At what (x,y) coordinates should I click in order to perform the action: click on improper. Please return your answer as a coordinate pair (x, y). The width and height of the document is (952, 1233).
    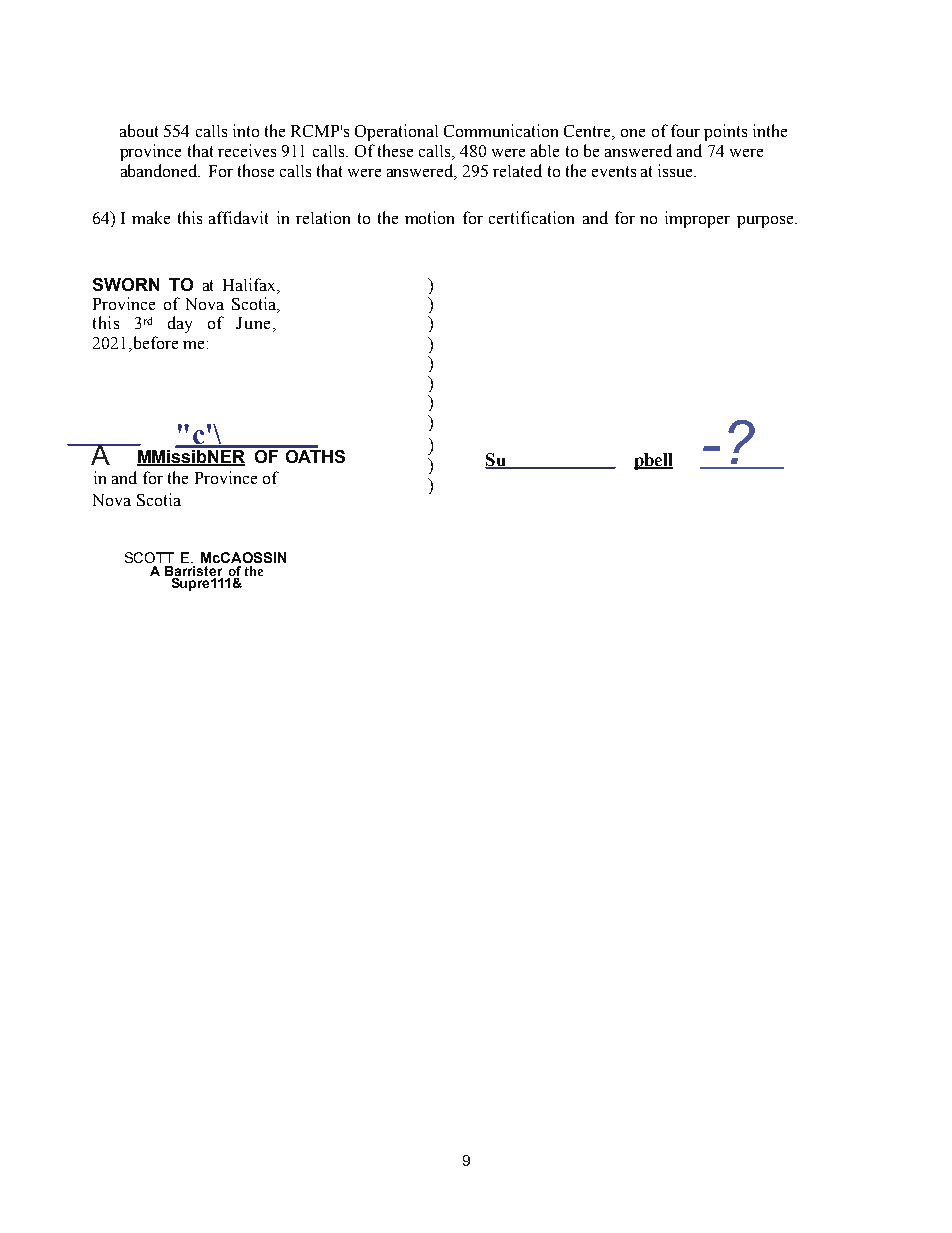
    Looking at the image, I should click on (697, 219).
